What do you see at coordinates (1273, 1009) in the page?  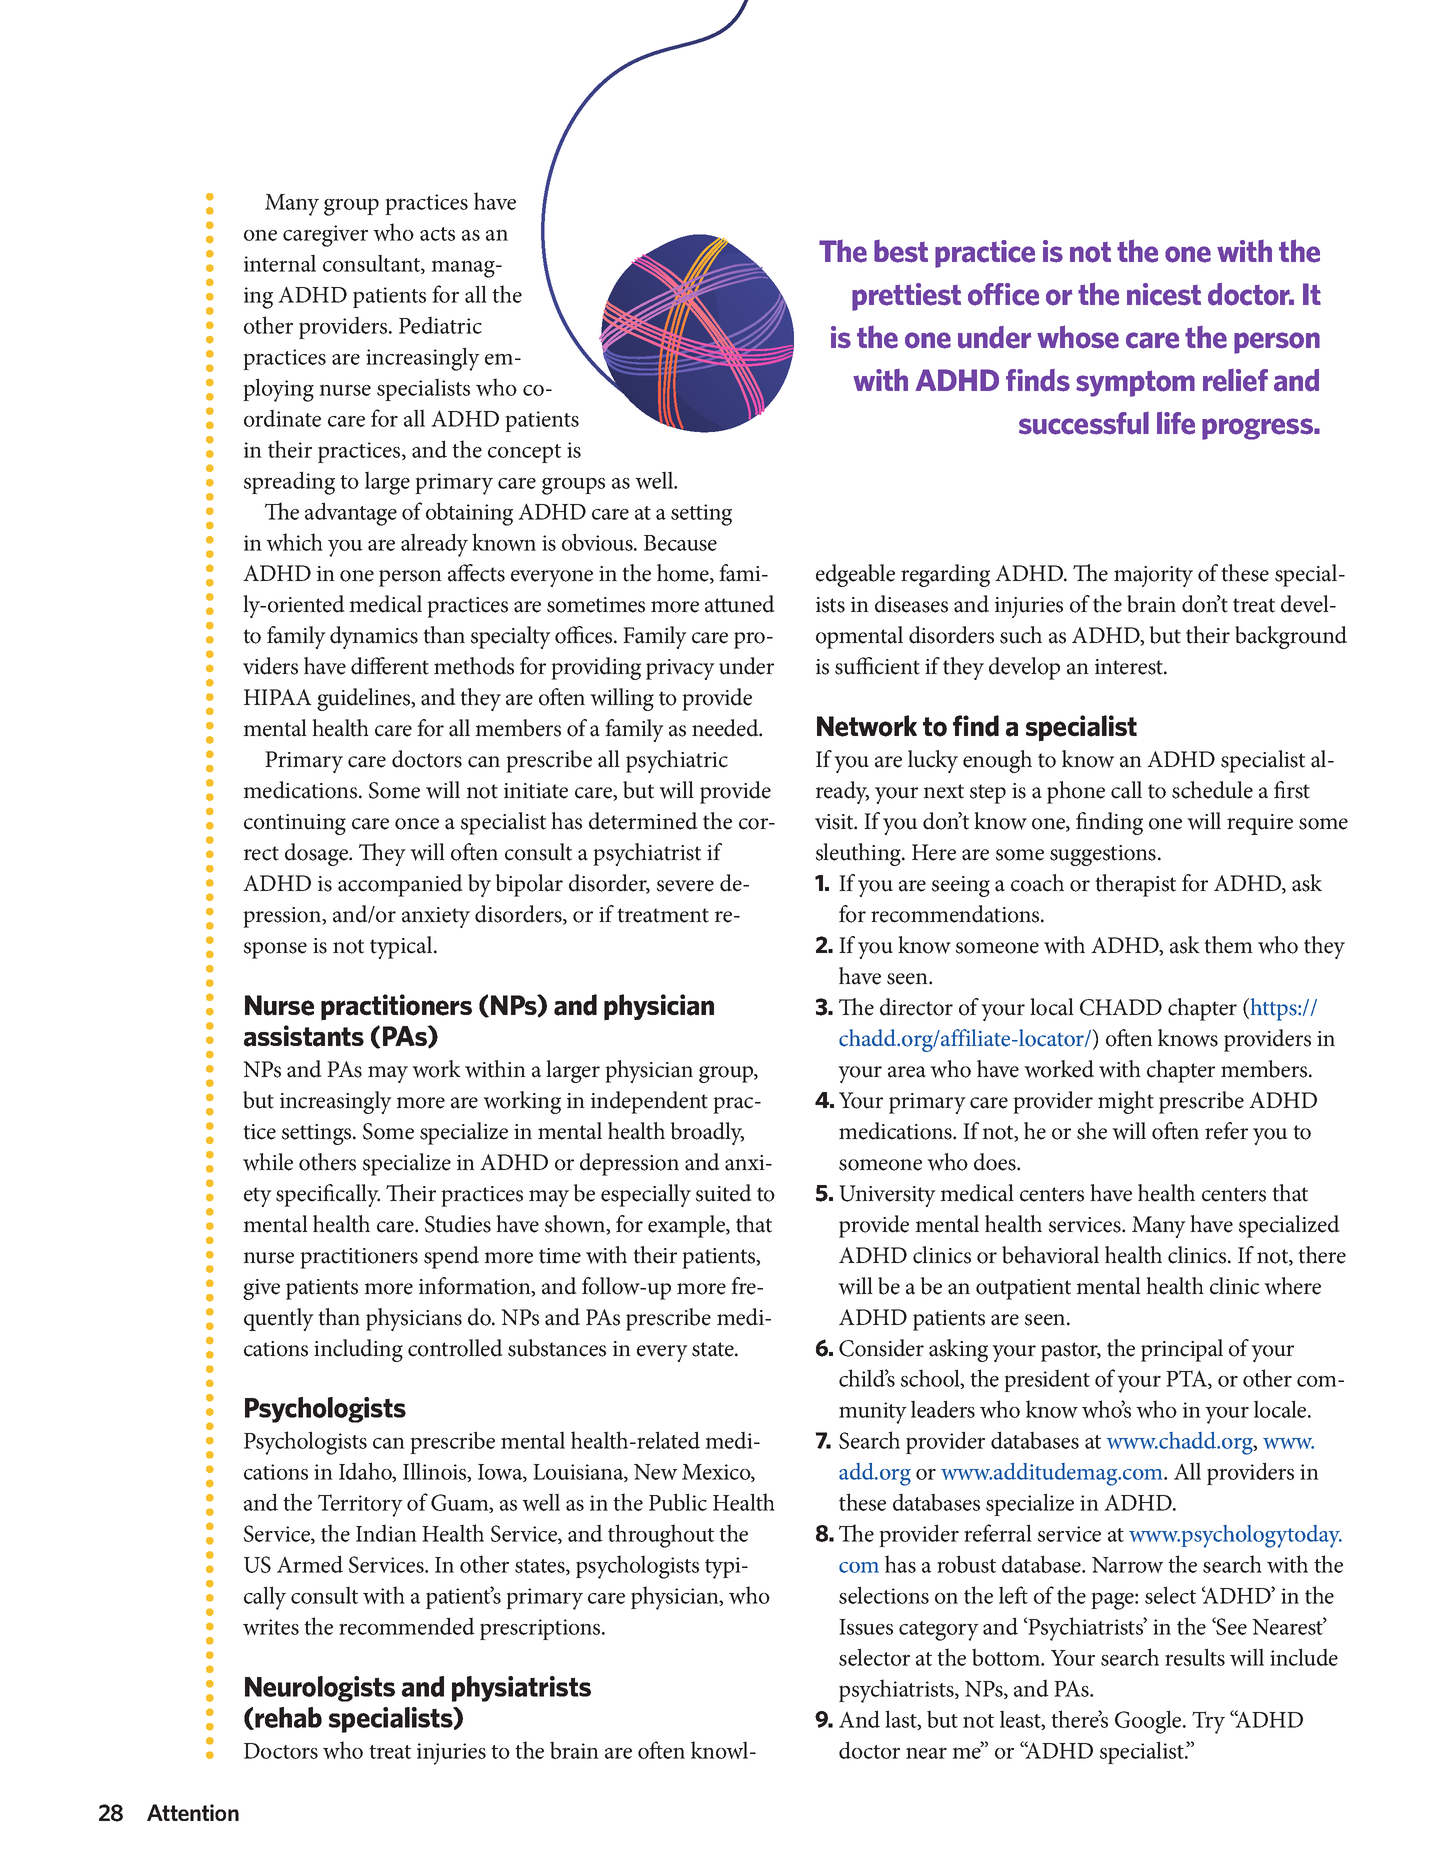 I see `https` at bounding box center [1273, 1009].
